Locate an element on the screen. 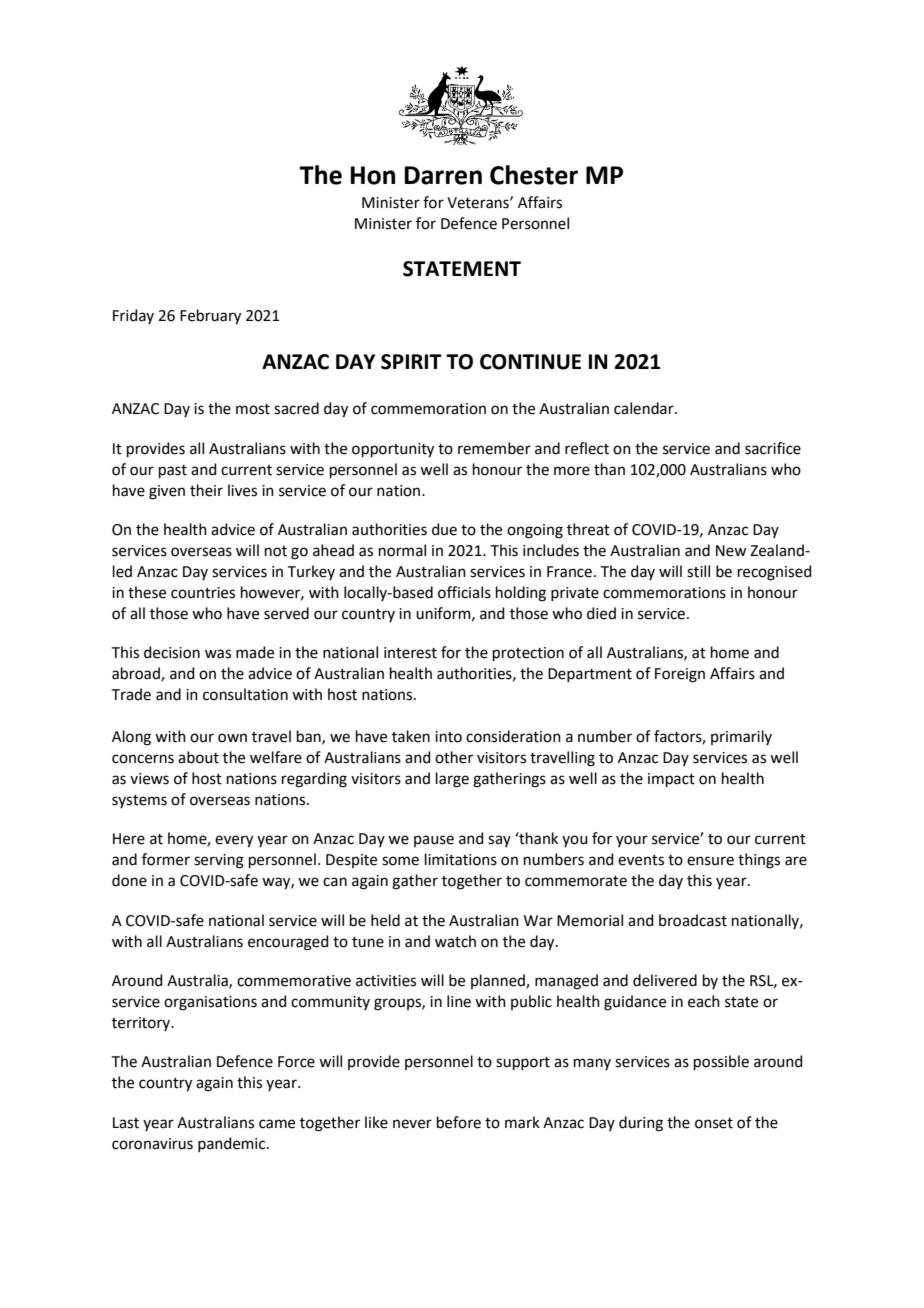 The height and width of the screenshot is (1308, 924). remember is located at coordinates (494, 448).
